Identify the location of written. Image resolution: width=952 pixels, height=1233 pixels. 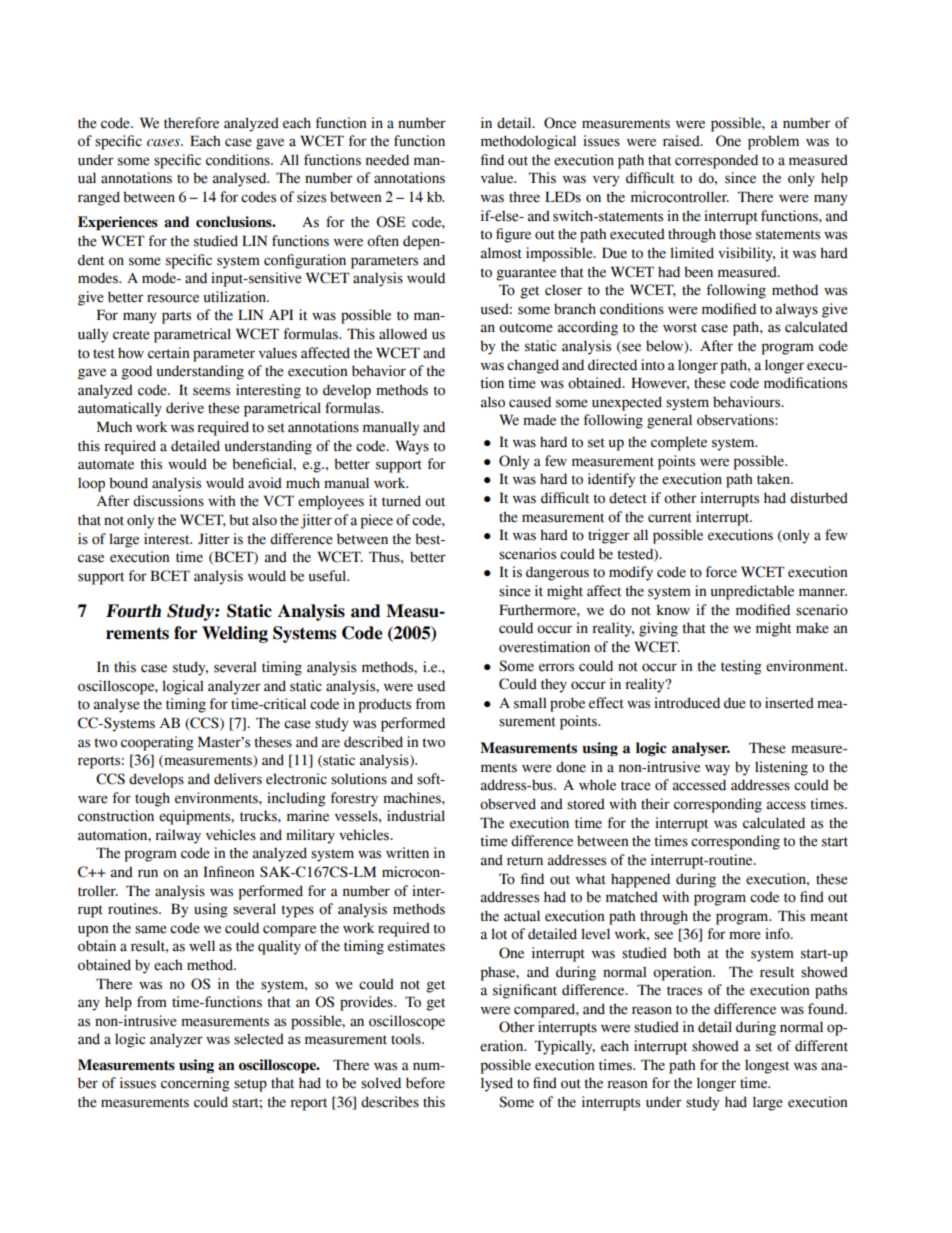
(407, 853).
